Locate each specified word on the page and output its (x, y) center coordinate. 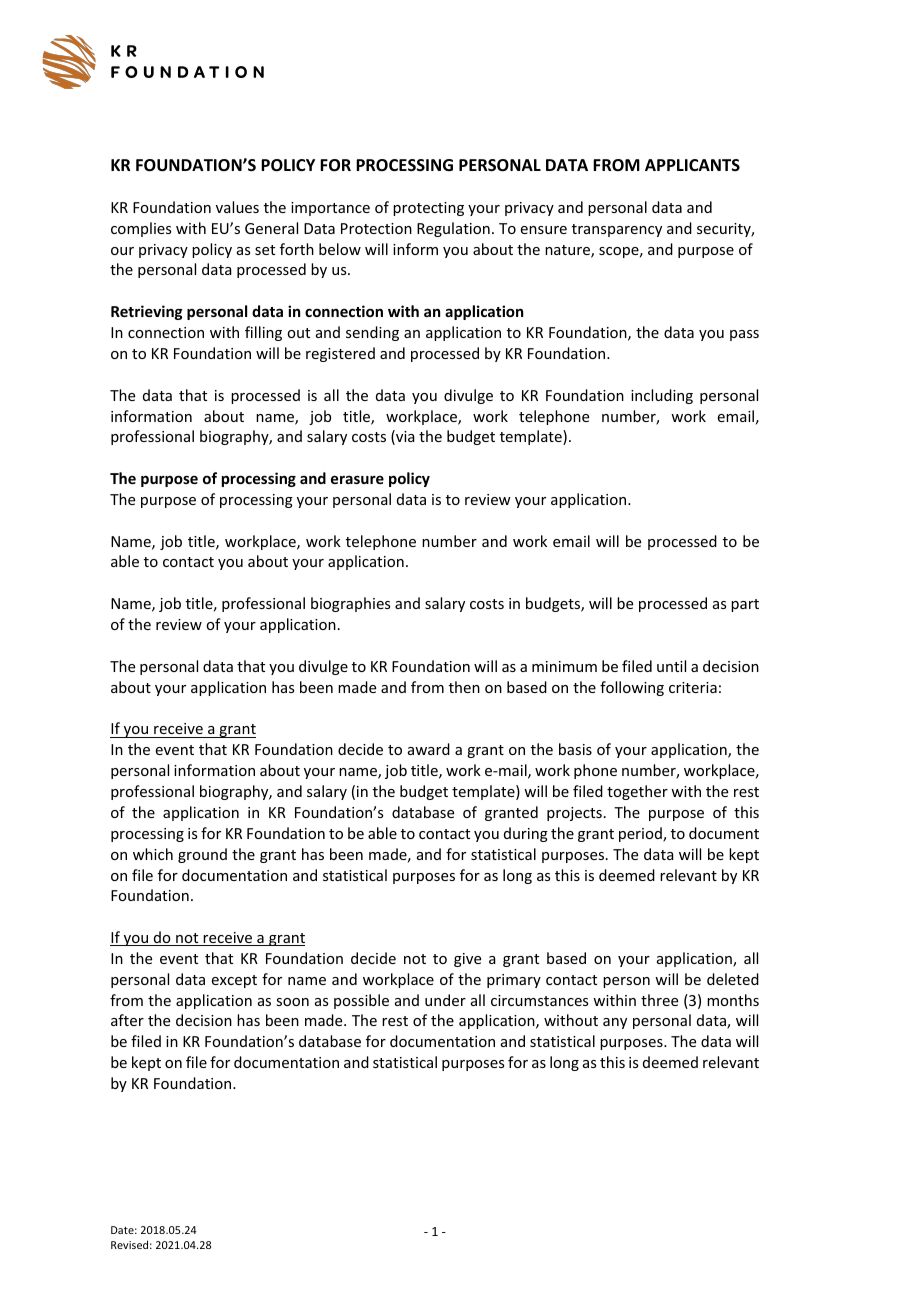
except (234, 981)
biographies (350, 604)
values (237, 207)
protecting (428, 209)
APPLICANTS (692, 165)
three (659, 1000)
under (445, 1000)
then (464, 687)
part (745, 605)
